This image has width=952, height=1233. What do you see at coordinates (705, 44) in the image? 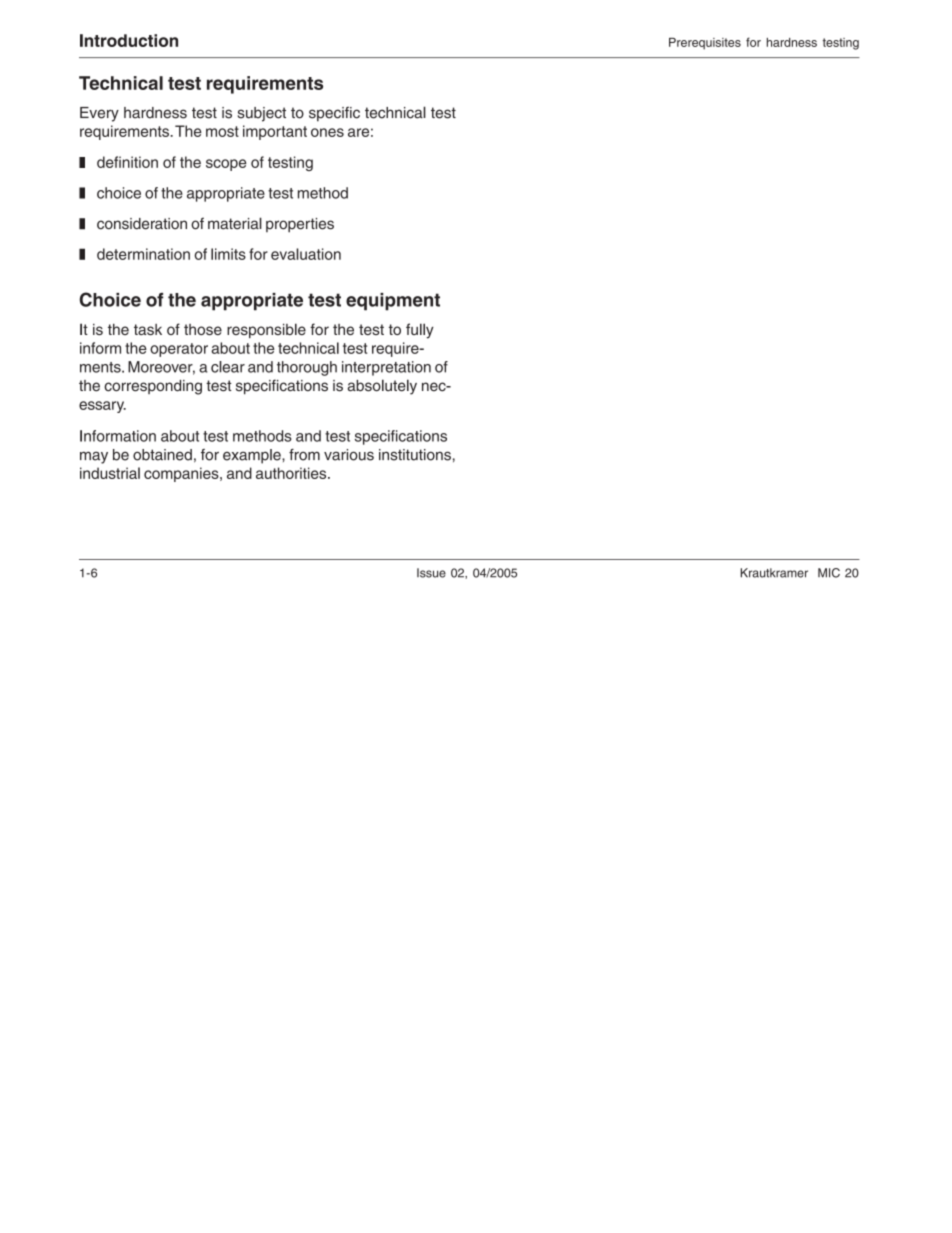
I see `Prerequisites` at bounding box center [705, 44].
